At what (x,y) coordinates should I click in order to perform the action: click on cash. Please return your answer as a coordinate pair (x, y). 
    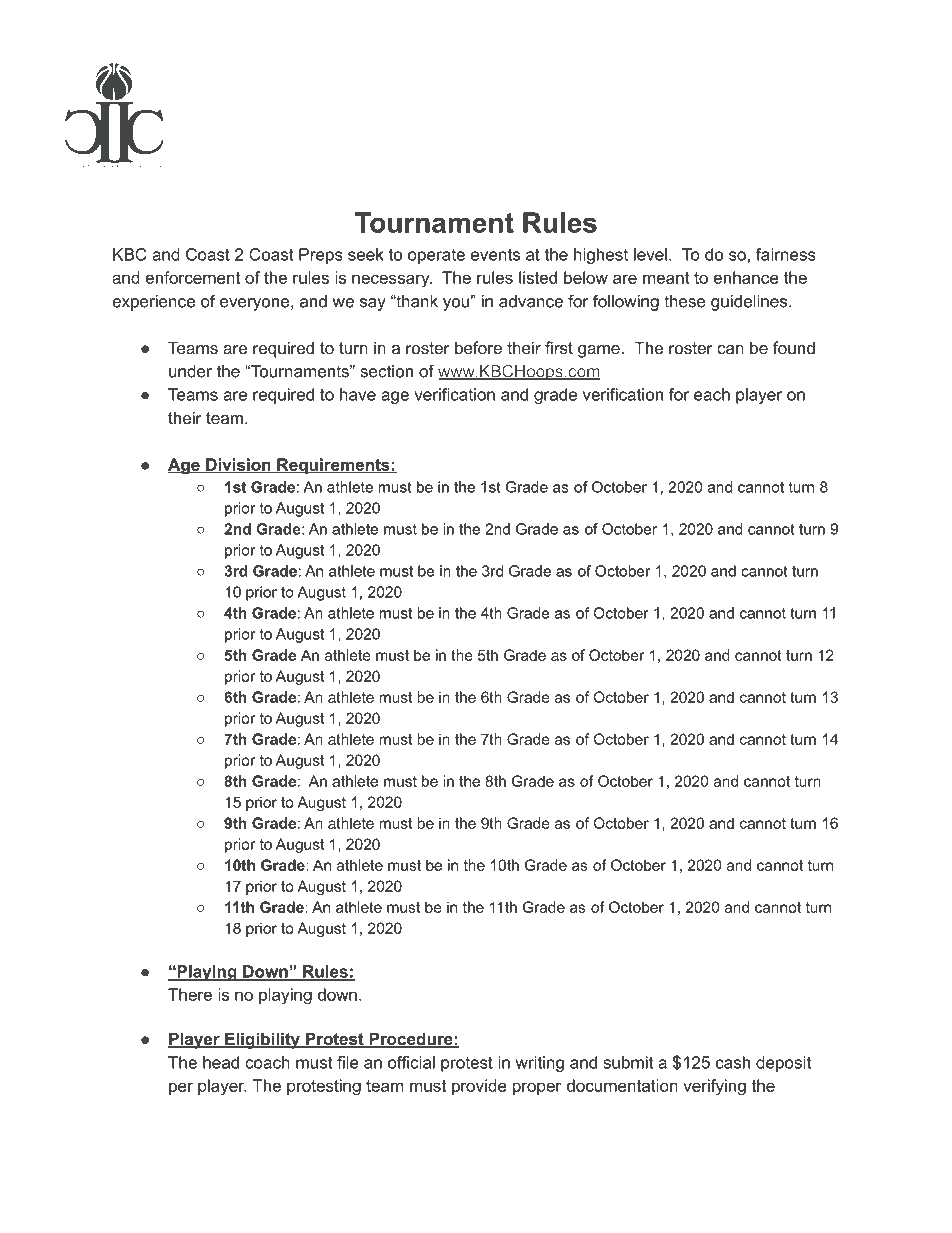
    Looking at the image, I should click on (733, 1062).
